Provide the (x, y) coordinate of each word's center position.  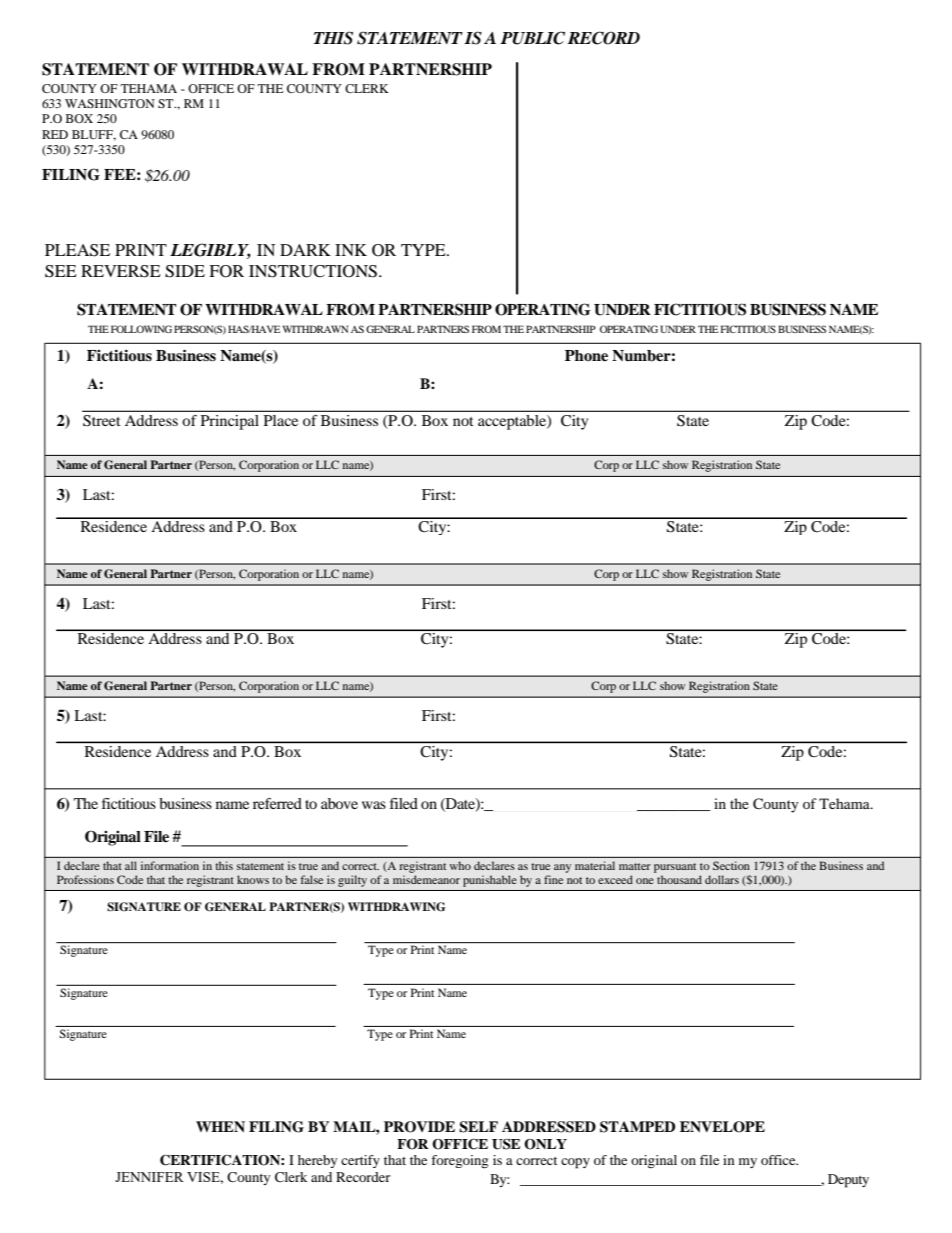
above (339, 803)
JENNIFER (149, 1177)
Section (731, 865)
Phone (586, 356)
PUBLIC (533, 38)
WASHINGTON (110, 103)
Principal (230, 422)
